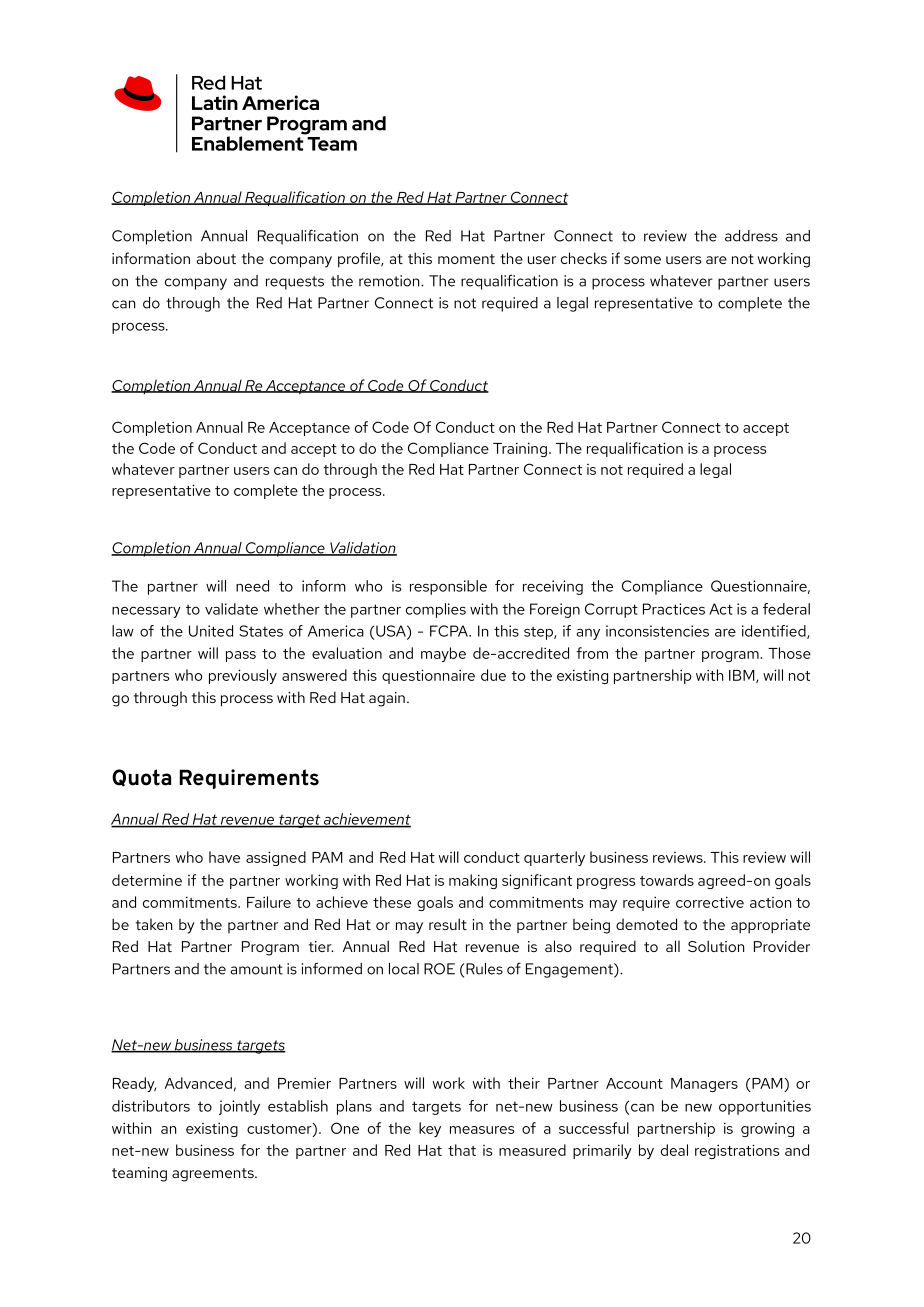 This document has height=1307, width=924. What do you see at coordinates (751, 236) in the document?
I see `address` at bounding box center [751, 236].
